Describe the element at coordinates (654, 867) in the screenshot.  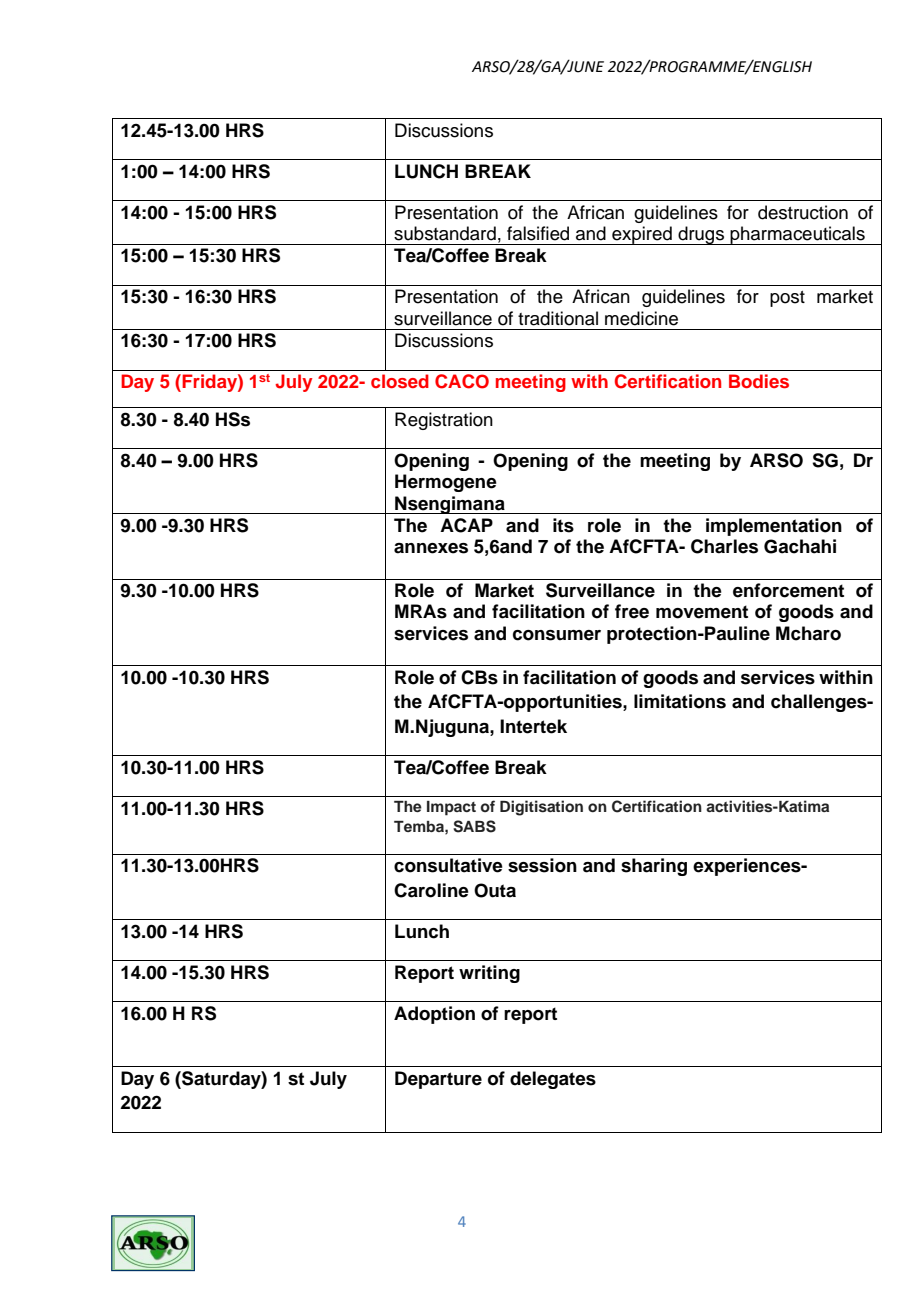
I see `sharing` at that location.
